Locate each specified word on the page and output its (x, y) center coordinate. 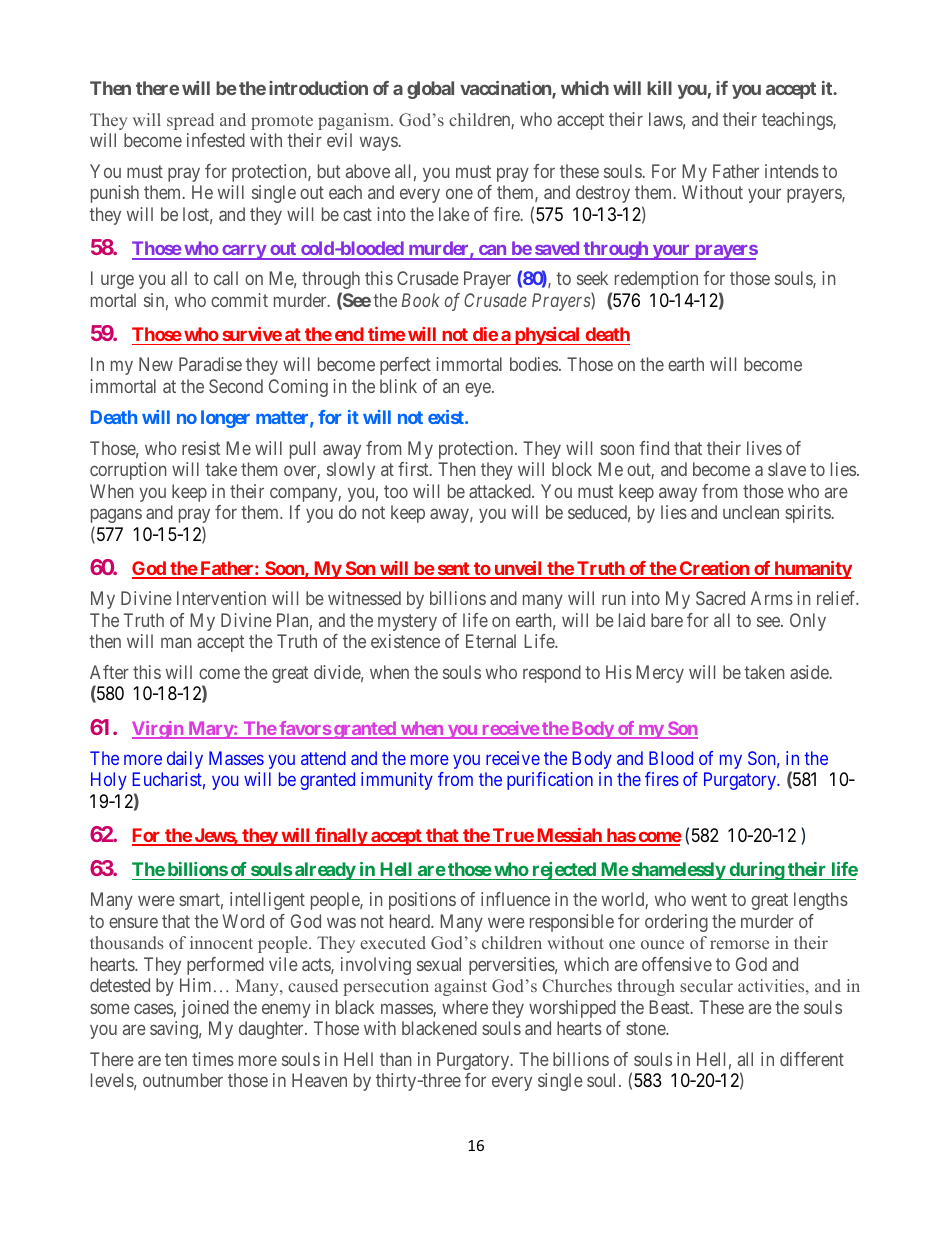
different (812, 1059)
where (465, 1007)
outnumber (183, 1080)
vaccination (506, 89)
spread (190, 121)
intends (792, 171)
